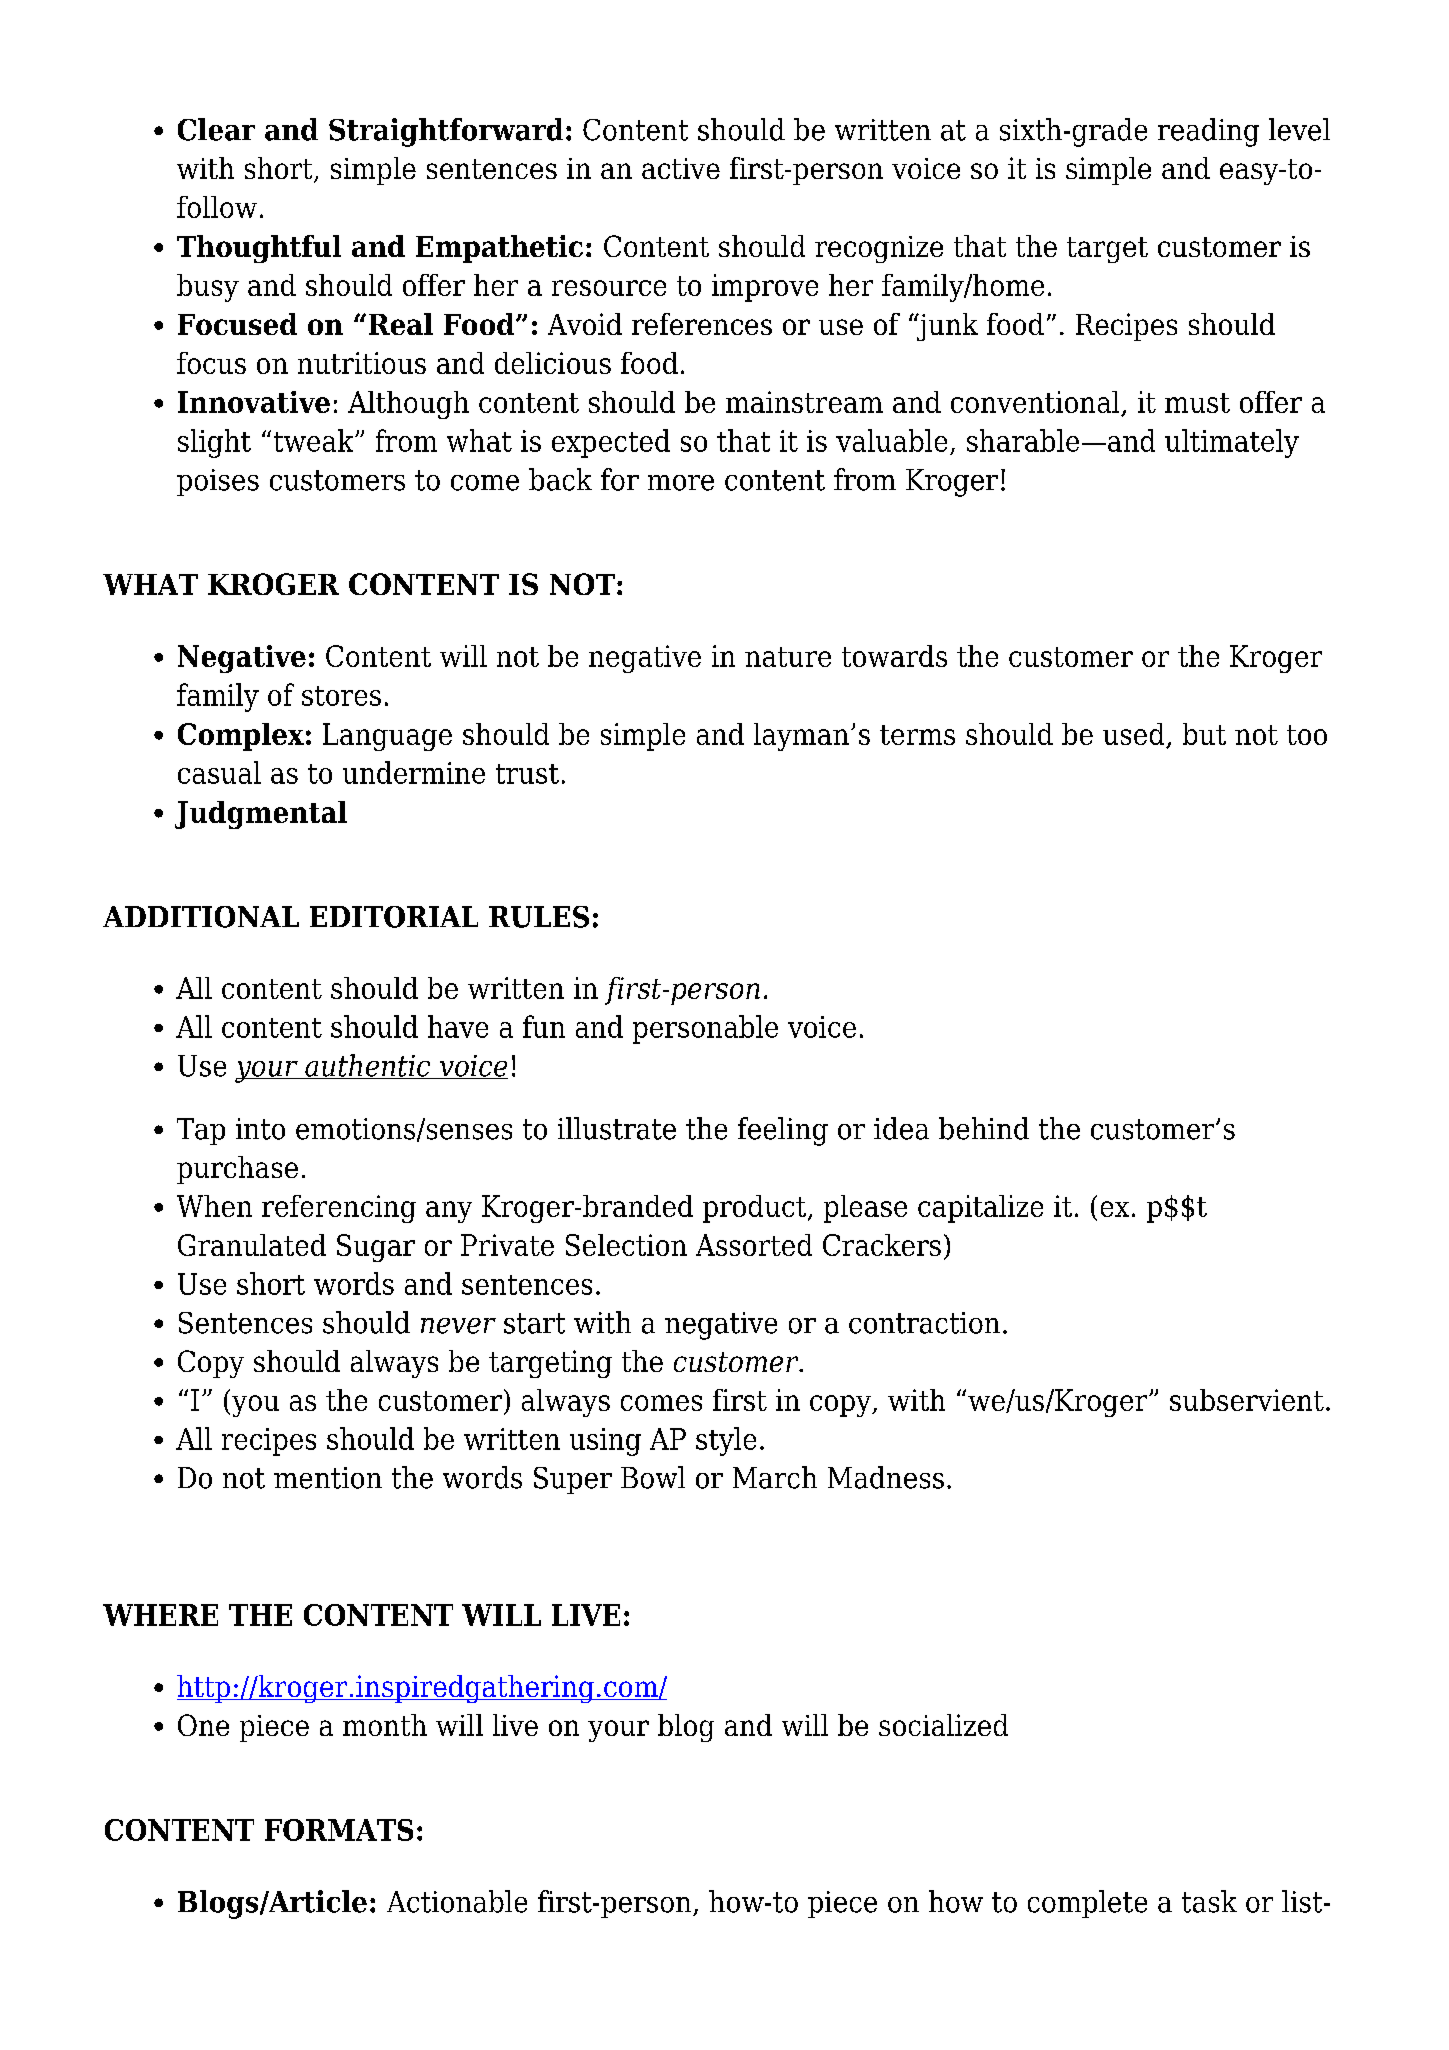  I want to click on task, so click(1209, 1901).
